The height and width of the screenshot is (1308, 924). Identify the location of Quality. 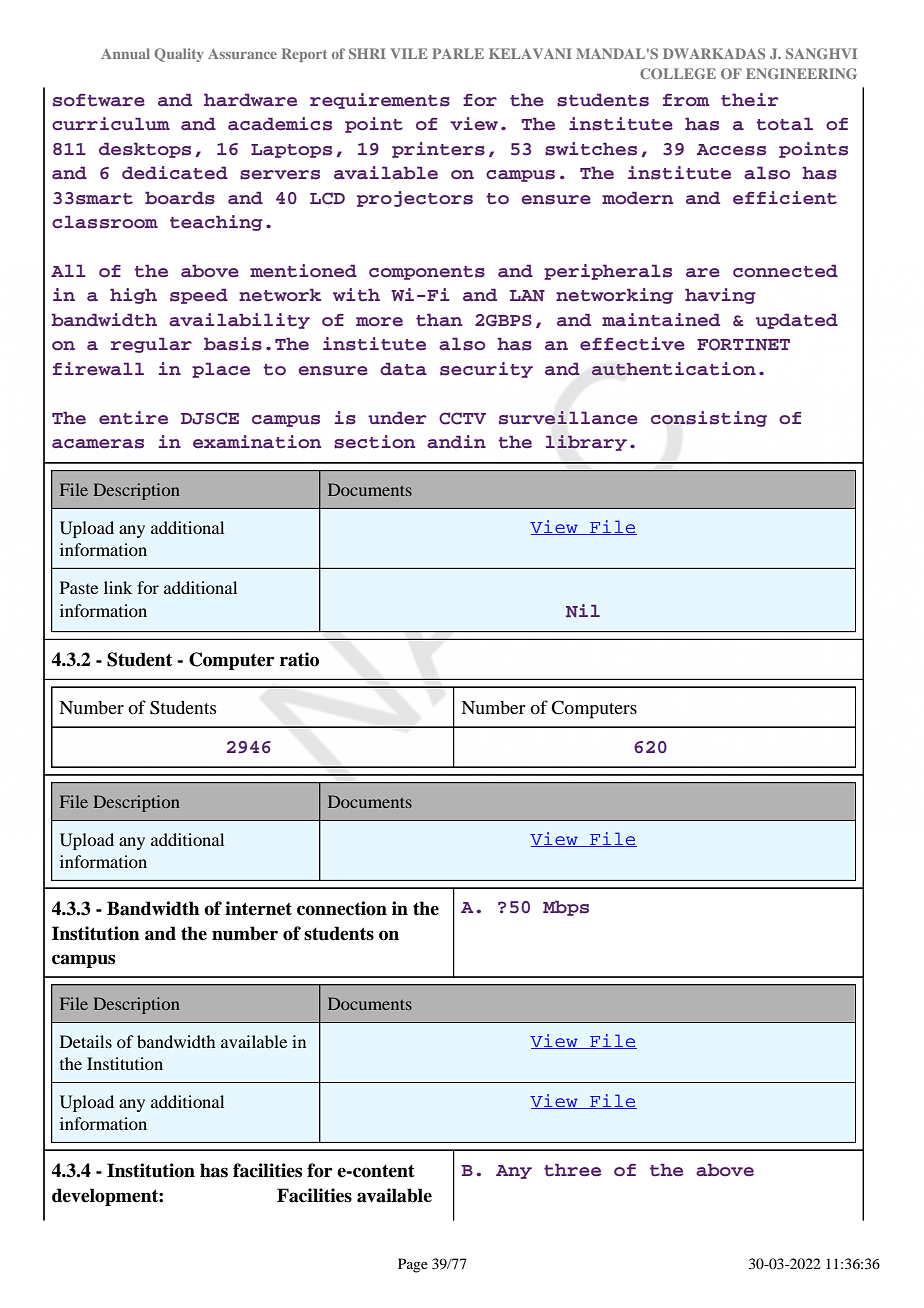
(179, 55).
